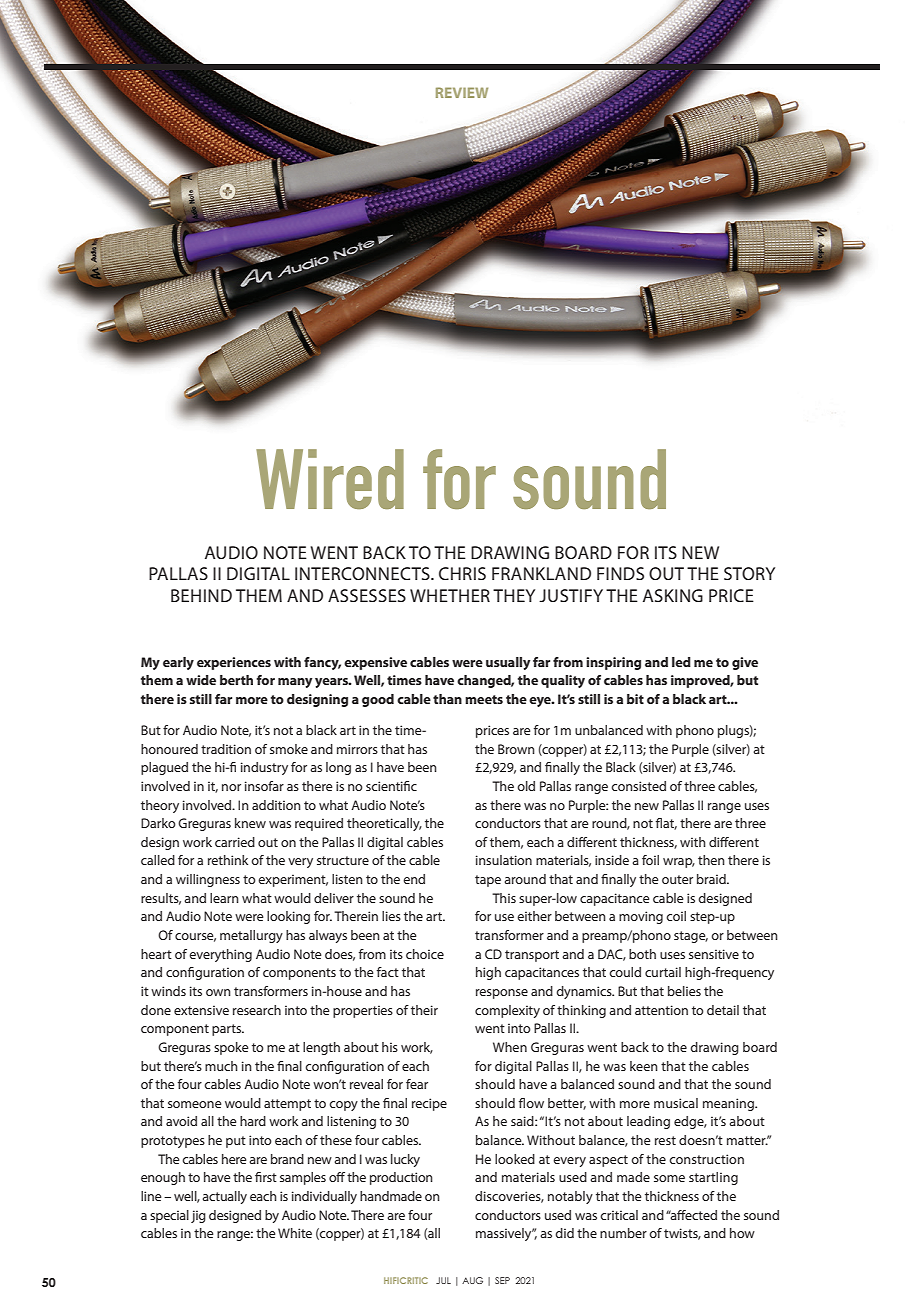  What do you see at coordinates (462, 573) in the document?
I see `CHRIS` at bounding box center [462, 573].
